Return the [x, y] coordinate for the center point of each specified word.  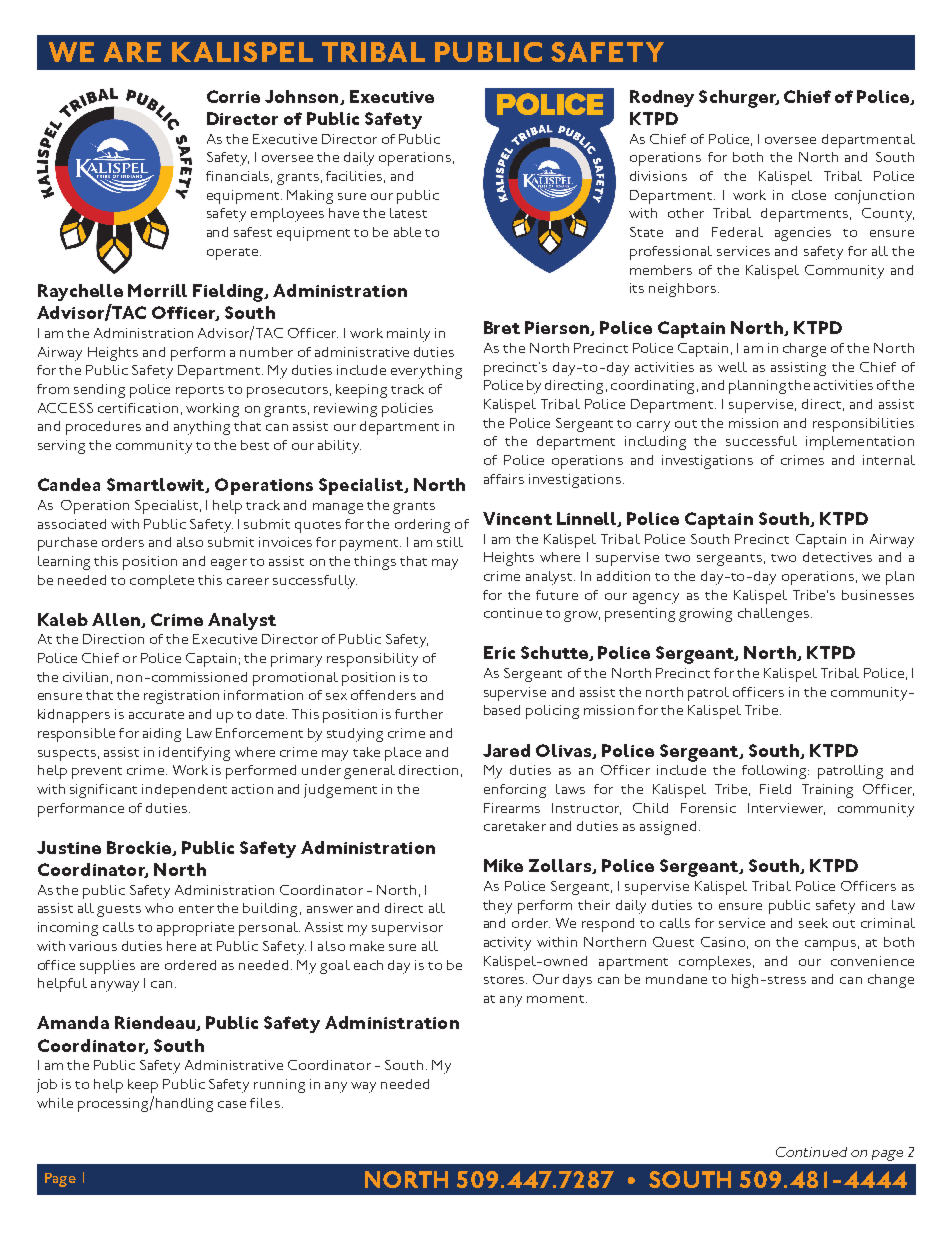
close [809, 195]
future [557, 595]
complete [162, 582]
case [232, 1104]
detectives [837, 557]
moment [557, 999]
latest [408, 213]
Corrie [233, 96]
